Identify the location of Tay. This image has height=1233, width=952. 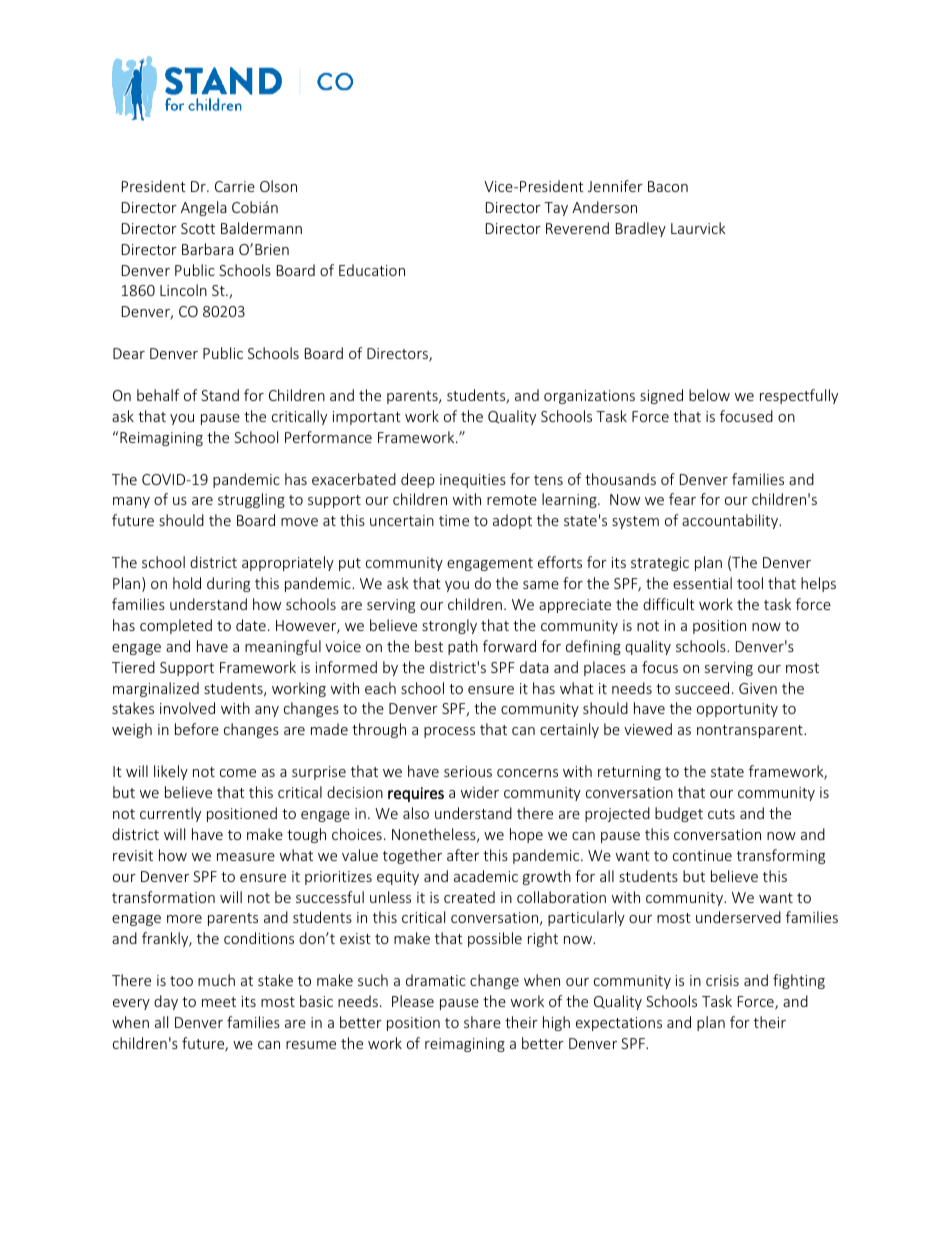
(556, 209).
